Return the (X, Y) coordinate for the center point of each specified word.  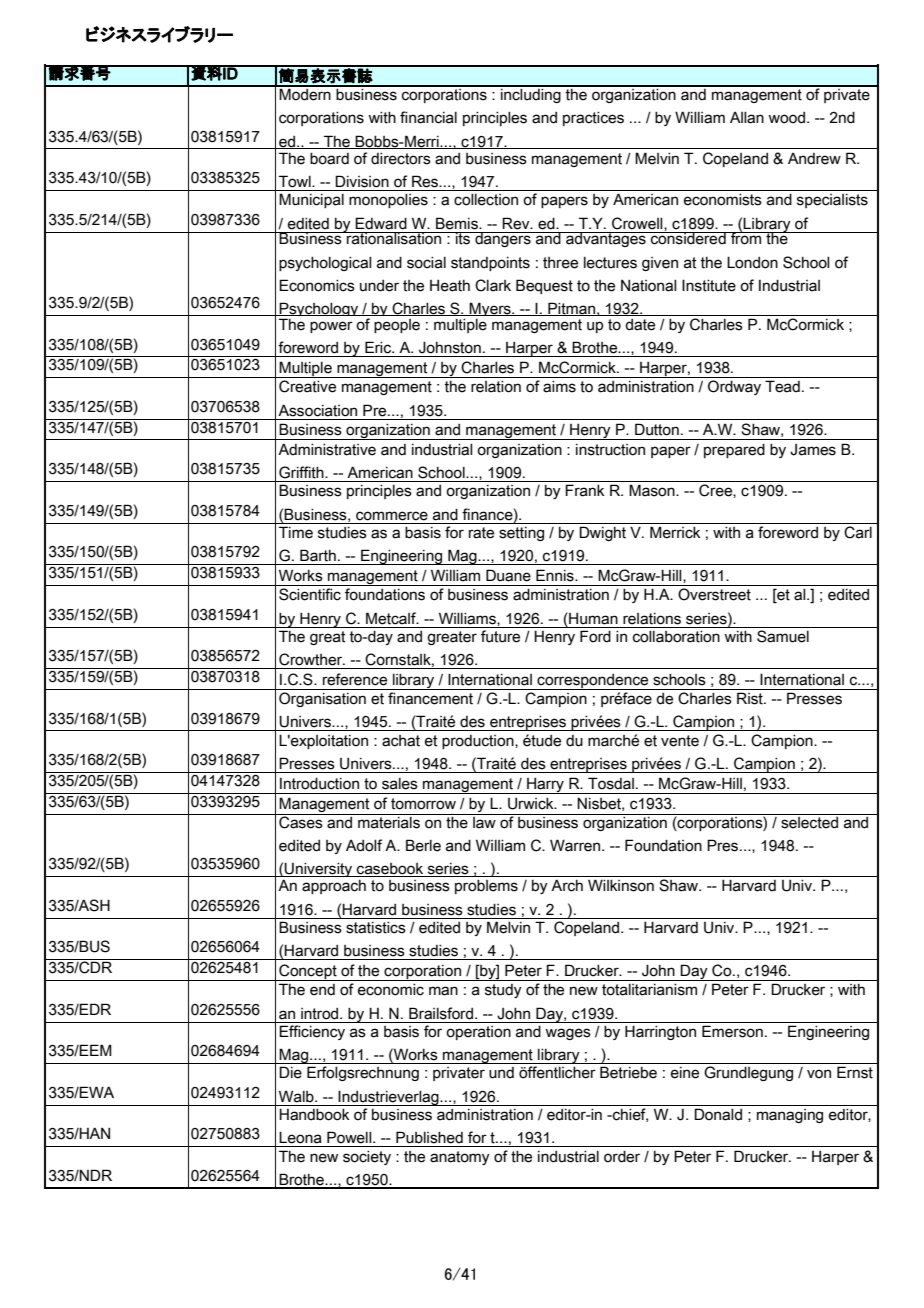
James (813, 450)
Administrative (327, 449)
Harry (545, 786)
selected (809, 821)
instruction (610, 450)
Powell (350, 1137)
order (622, 1157)
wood (786, 118)
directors (401, 159)
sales (400, 784)
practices (593, 119)
